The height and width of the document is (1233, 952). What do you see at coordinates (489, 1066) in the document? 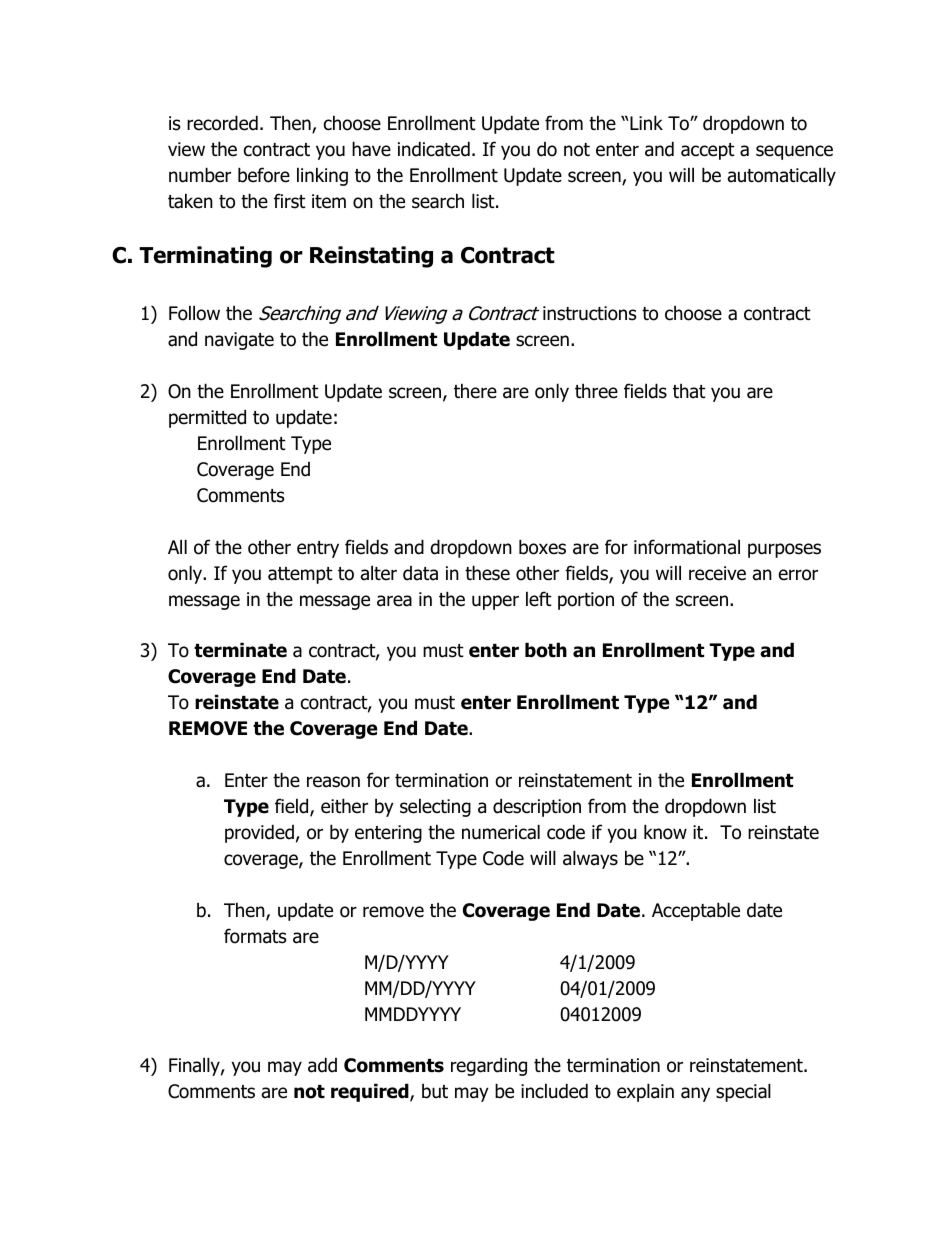
I see `regarding` at bounding box center [489, 1066].
